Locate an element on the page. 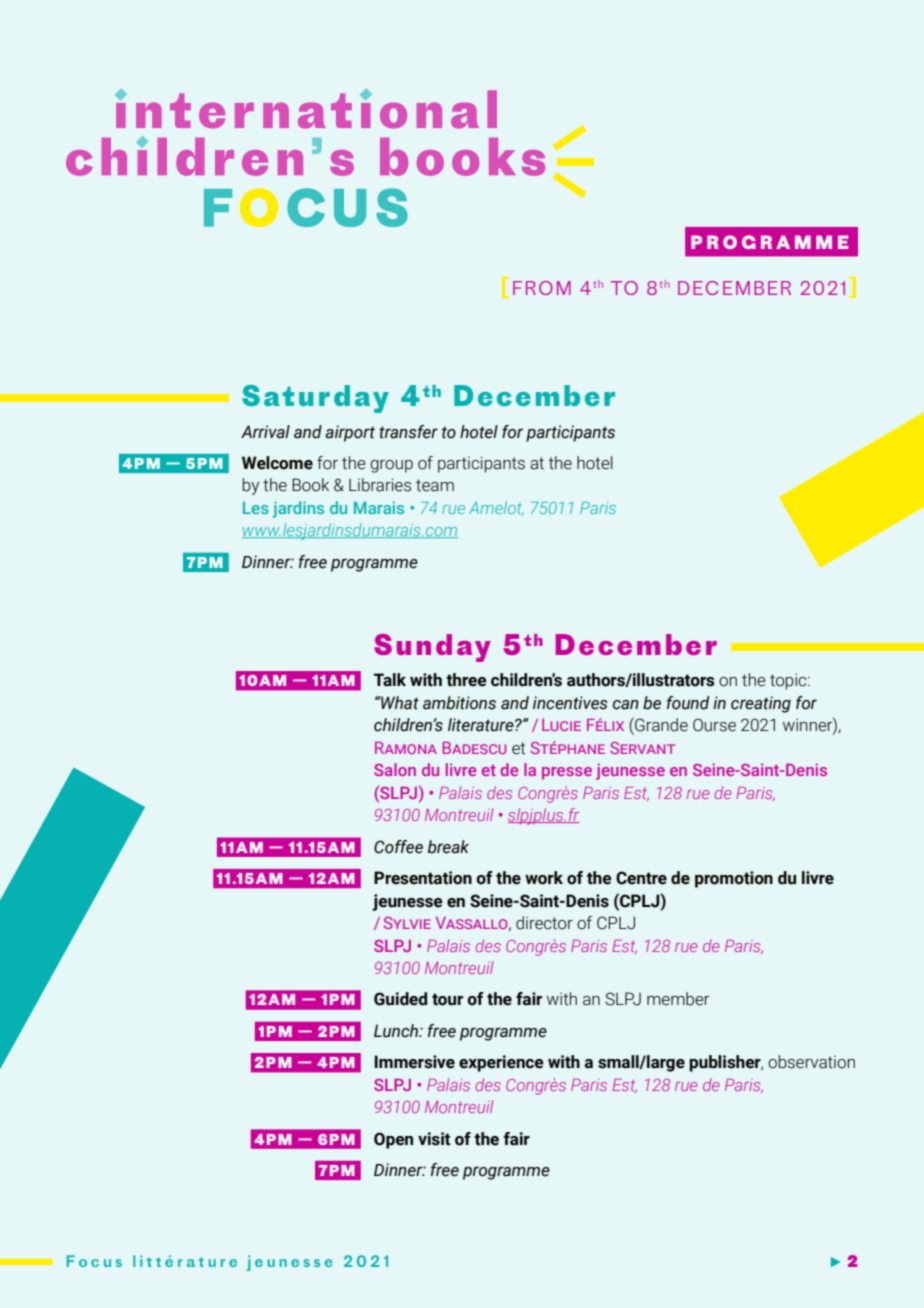 This document has width=924, height=1308. Coffee is located at coordinates (398, 847).
